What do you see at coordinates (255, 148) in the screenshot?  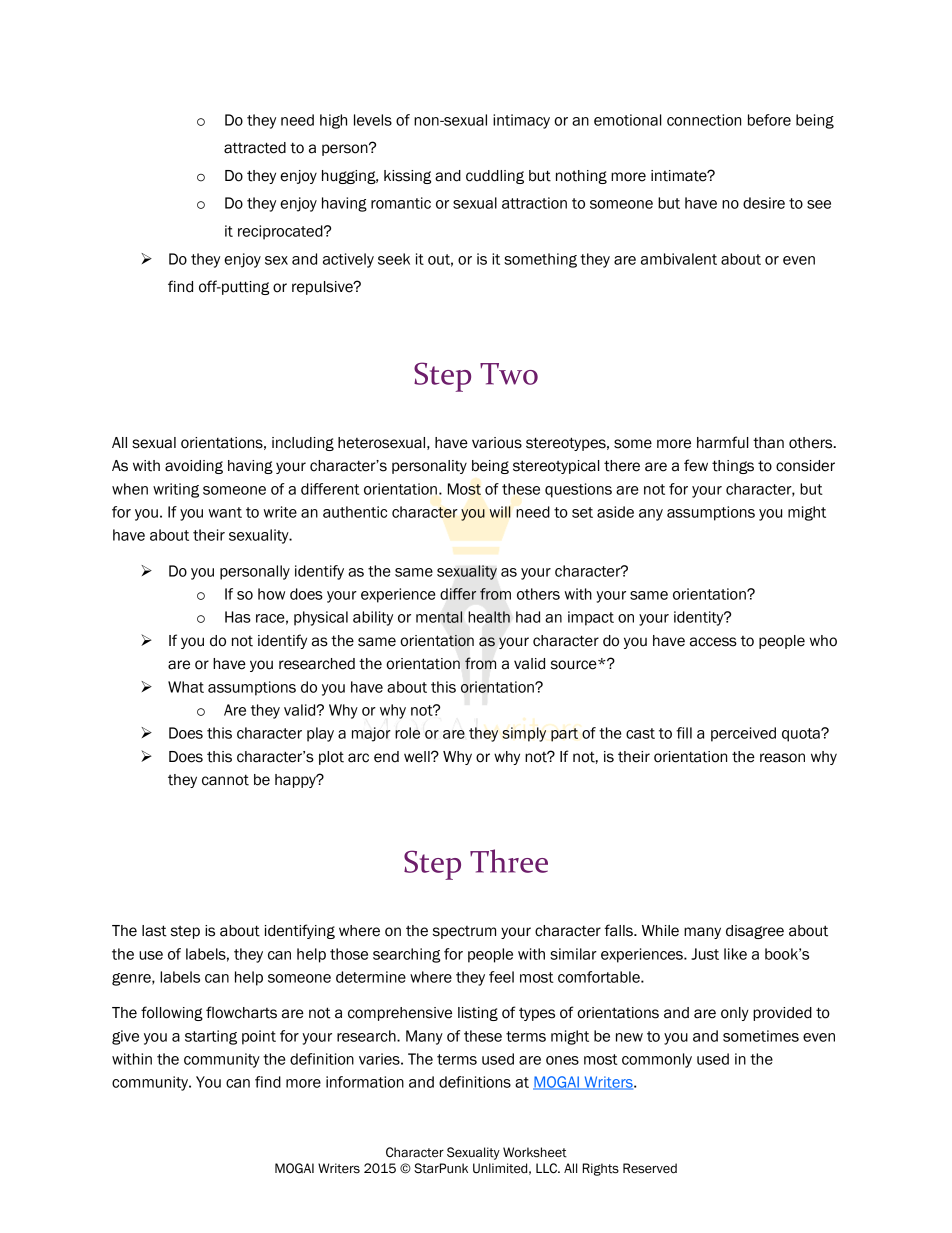 I see `attracted` at bounding box center [255, 148].
